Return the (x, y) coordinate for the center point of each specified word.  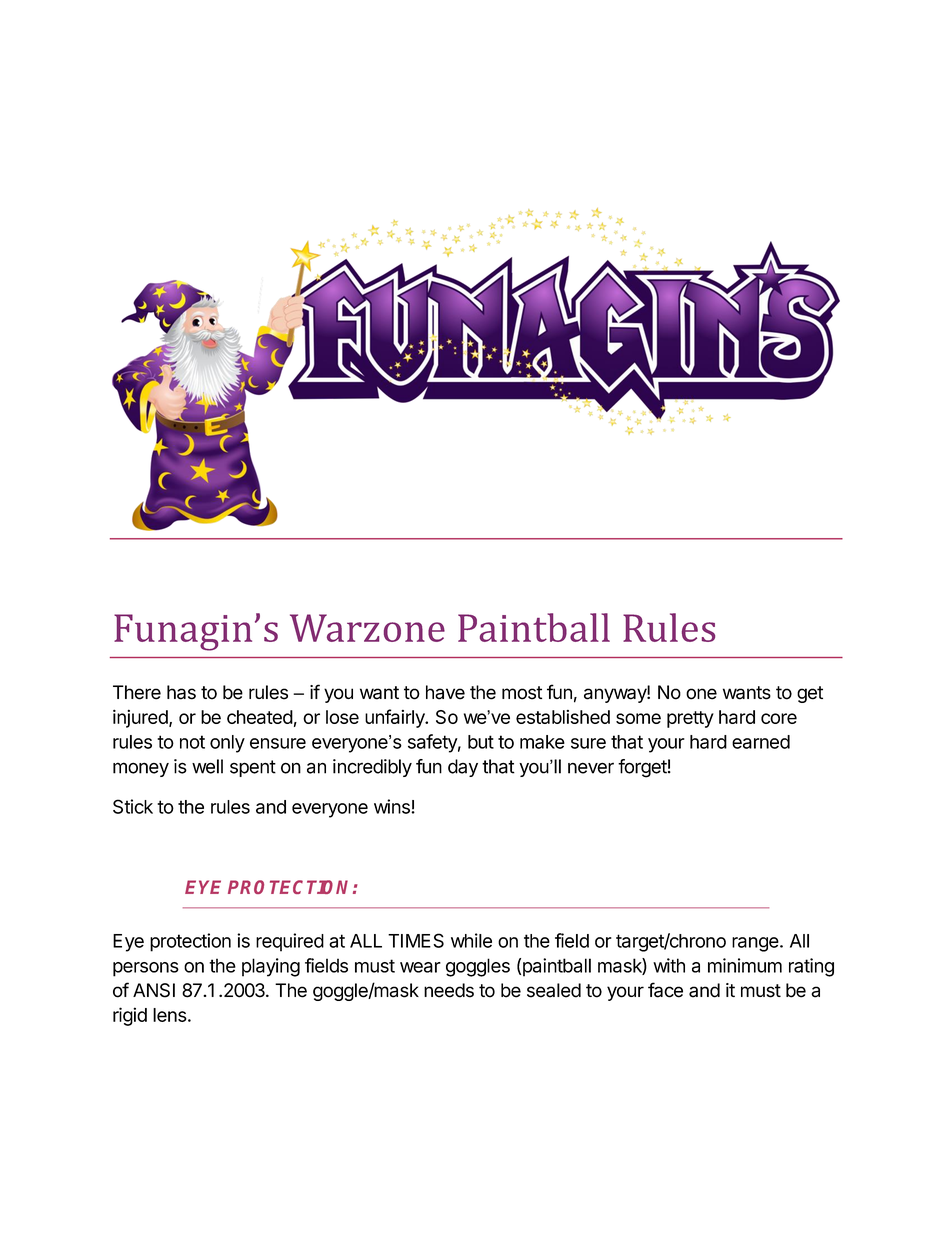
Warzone (367, 628)
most (522, 693)
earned (761, 742)
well (207, 766)
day (463, 768)
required (290, 942)
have (445, 692)
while (471, 940)
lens (170, 1015)
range (755, 944)
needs (449, 990)
